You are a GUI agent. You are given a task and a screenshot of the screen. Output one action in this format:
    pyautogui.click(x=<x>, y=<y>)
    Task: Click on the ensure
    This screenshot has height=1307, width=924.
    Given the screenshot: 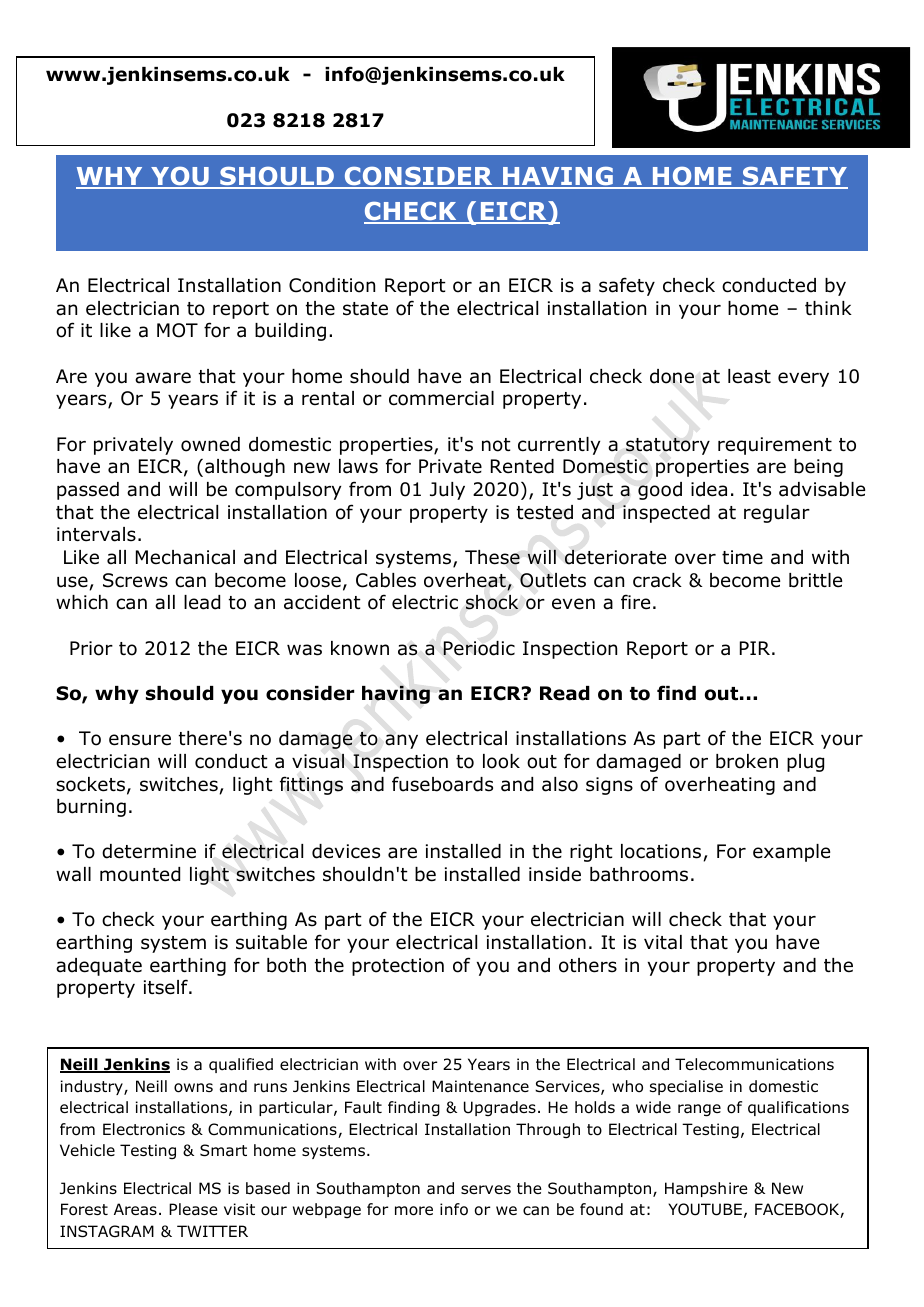 What is the action you would take?
    pyautogui.click(x=140, y=740)
